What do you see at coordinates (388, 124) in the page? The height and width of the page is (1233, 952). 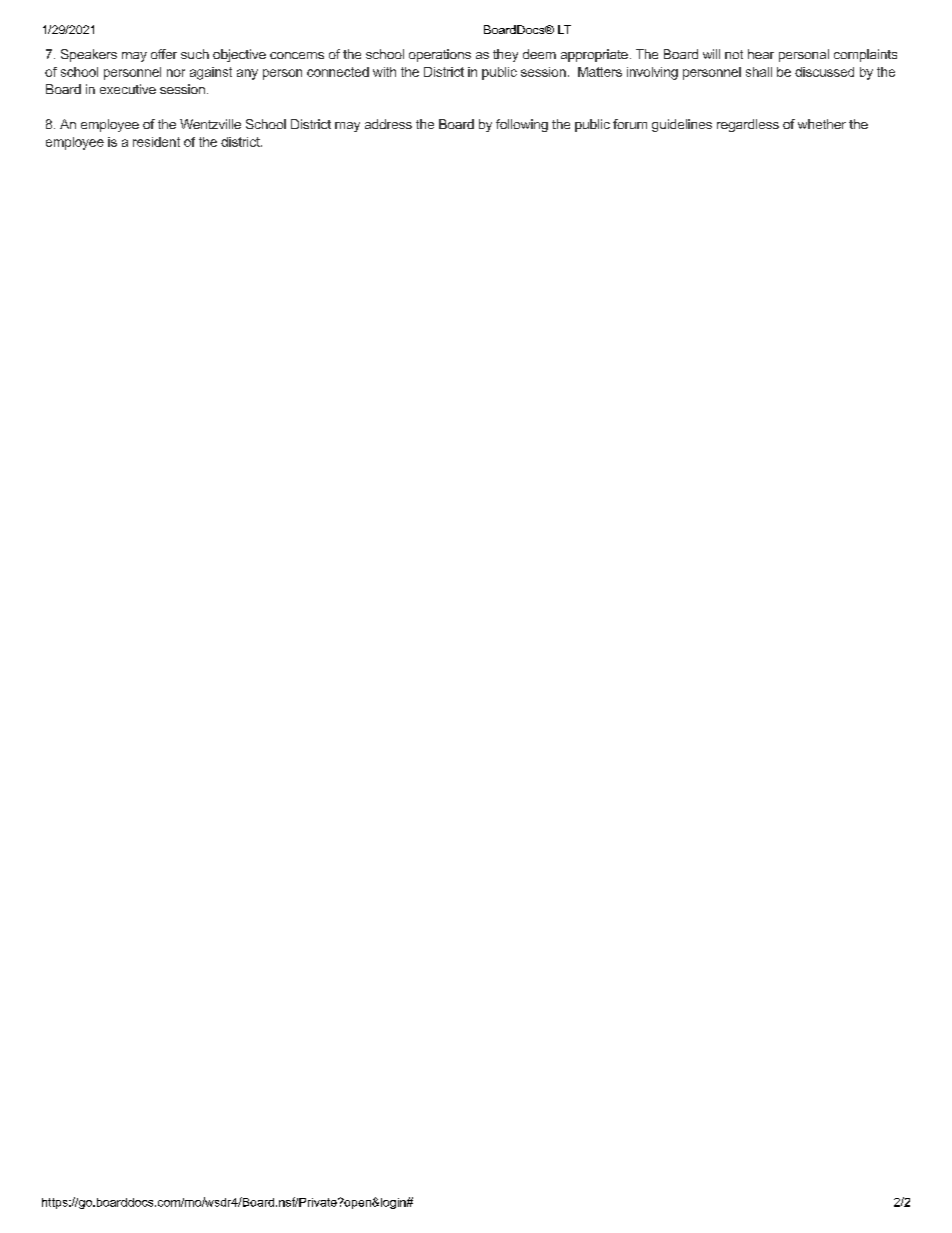 I see `address` at bounding box center [388, 124].
